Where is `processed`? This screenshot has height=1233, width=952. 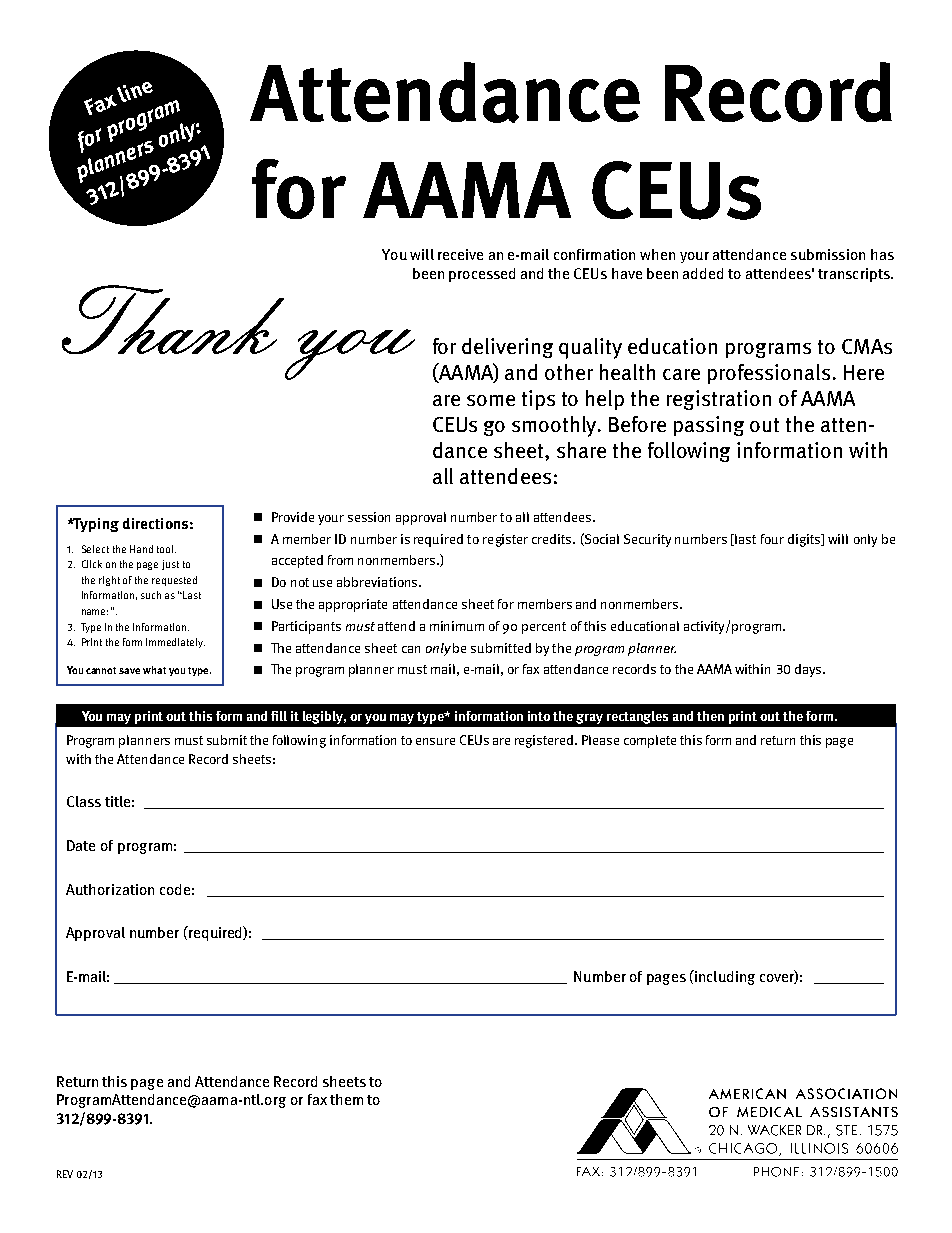
processed is located at coordinates (482, 275).
